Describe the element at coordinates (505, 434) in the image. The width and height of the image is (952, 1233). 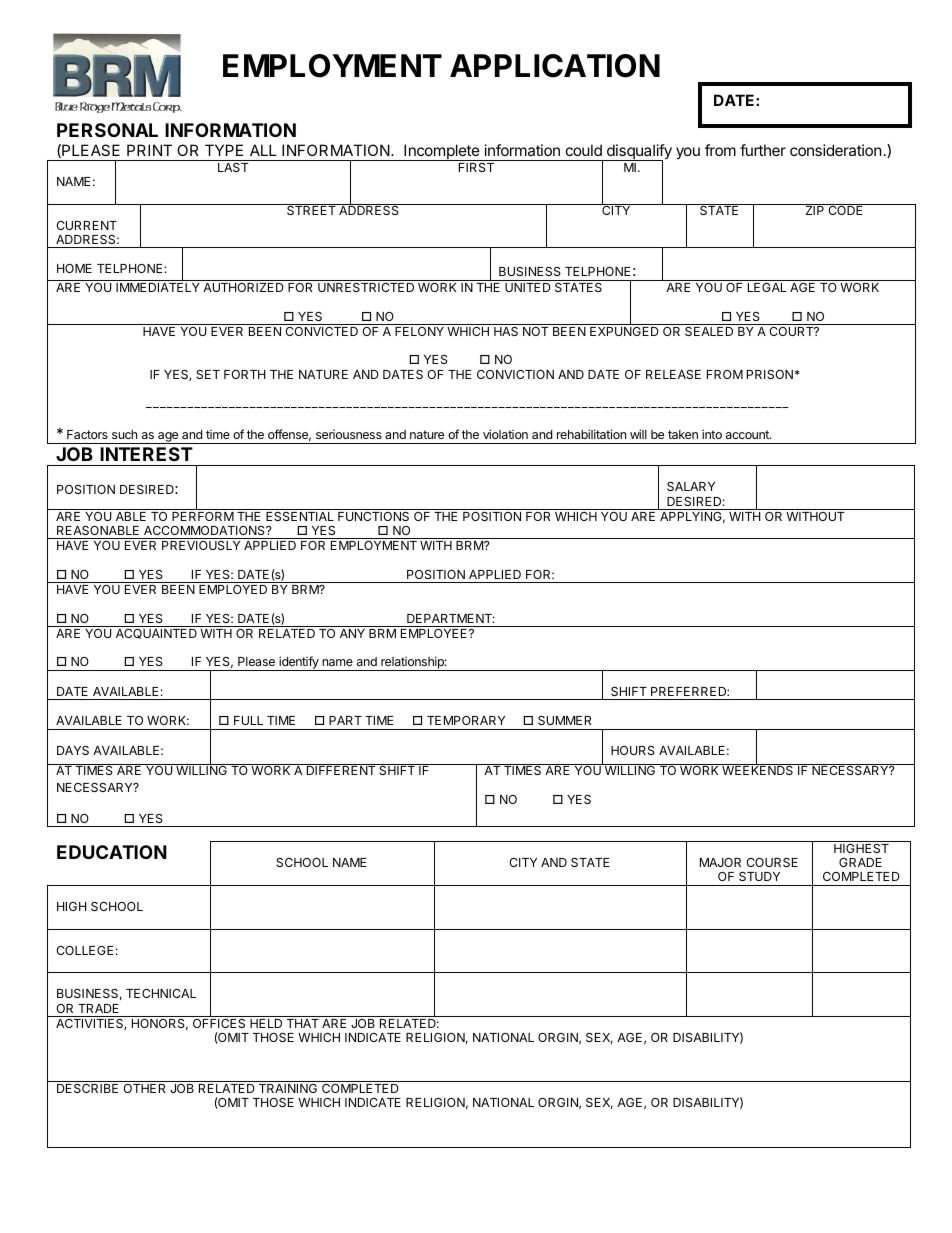
I see `violation` at that location.
